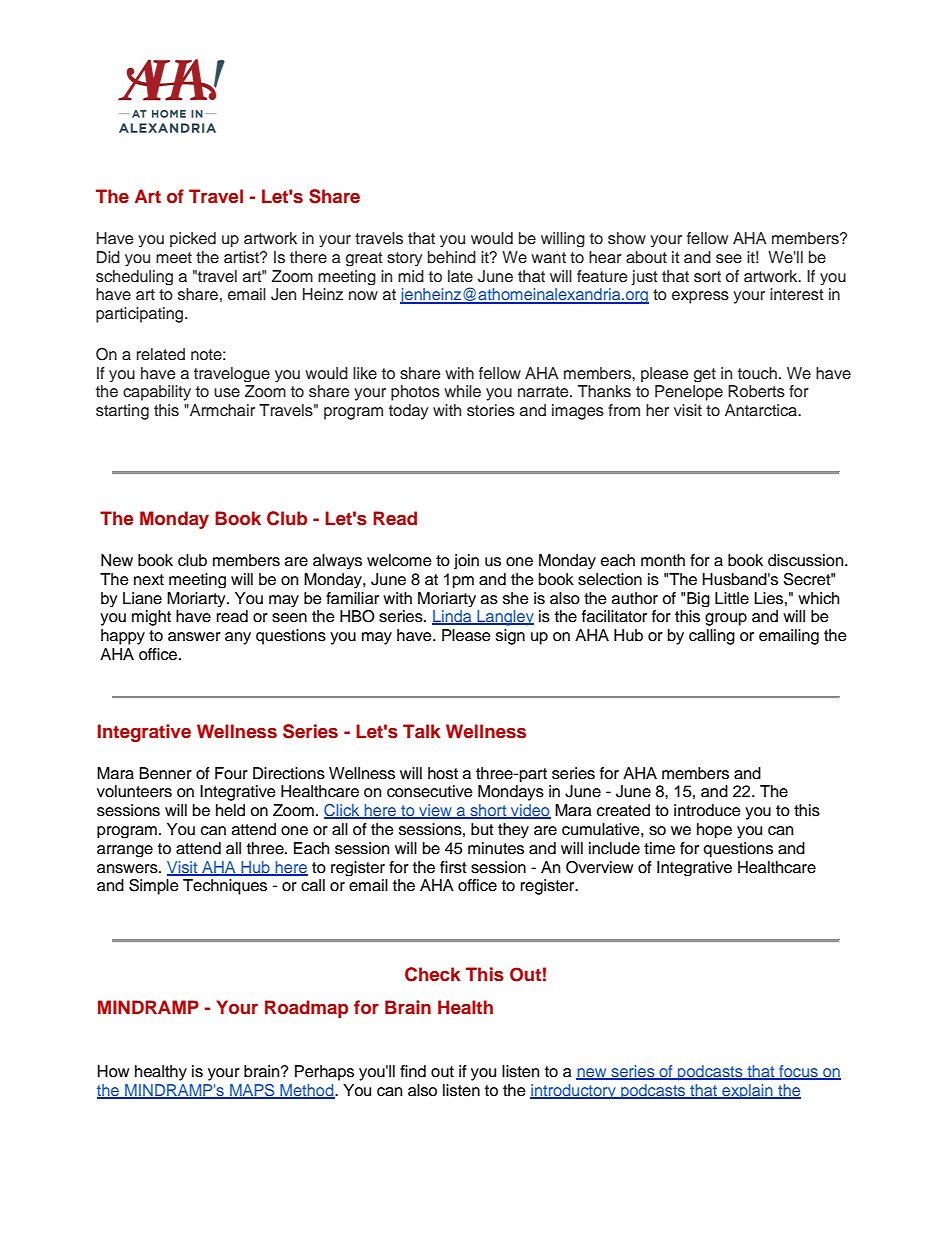  What do you see at coordinates (252, 1091) in the screenshot?
I see `MAPS` at bounding box center [252, 1091].
